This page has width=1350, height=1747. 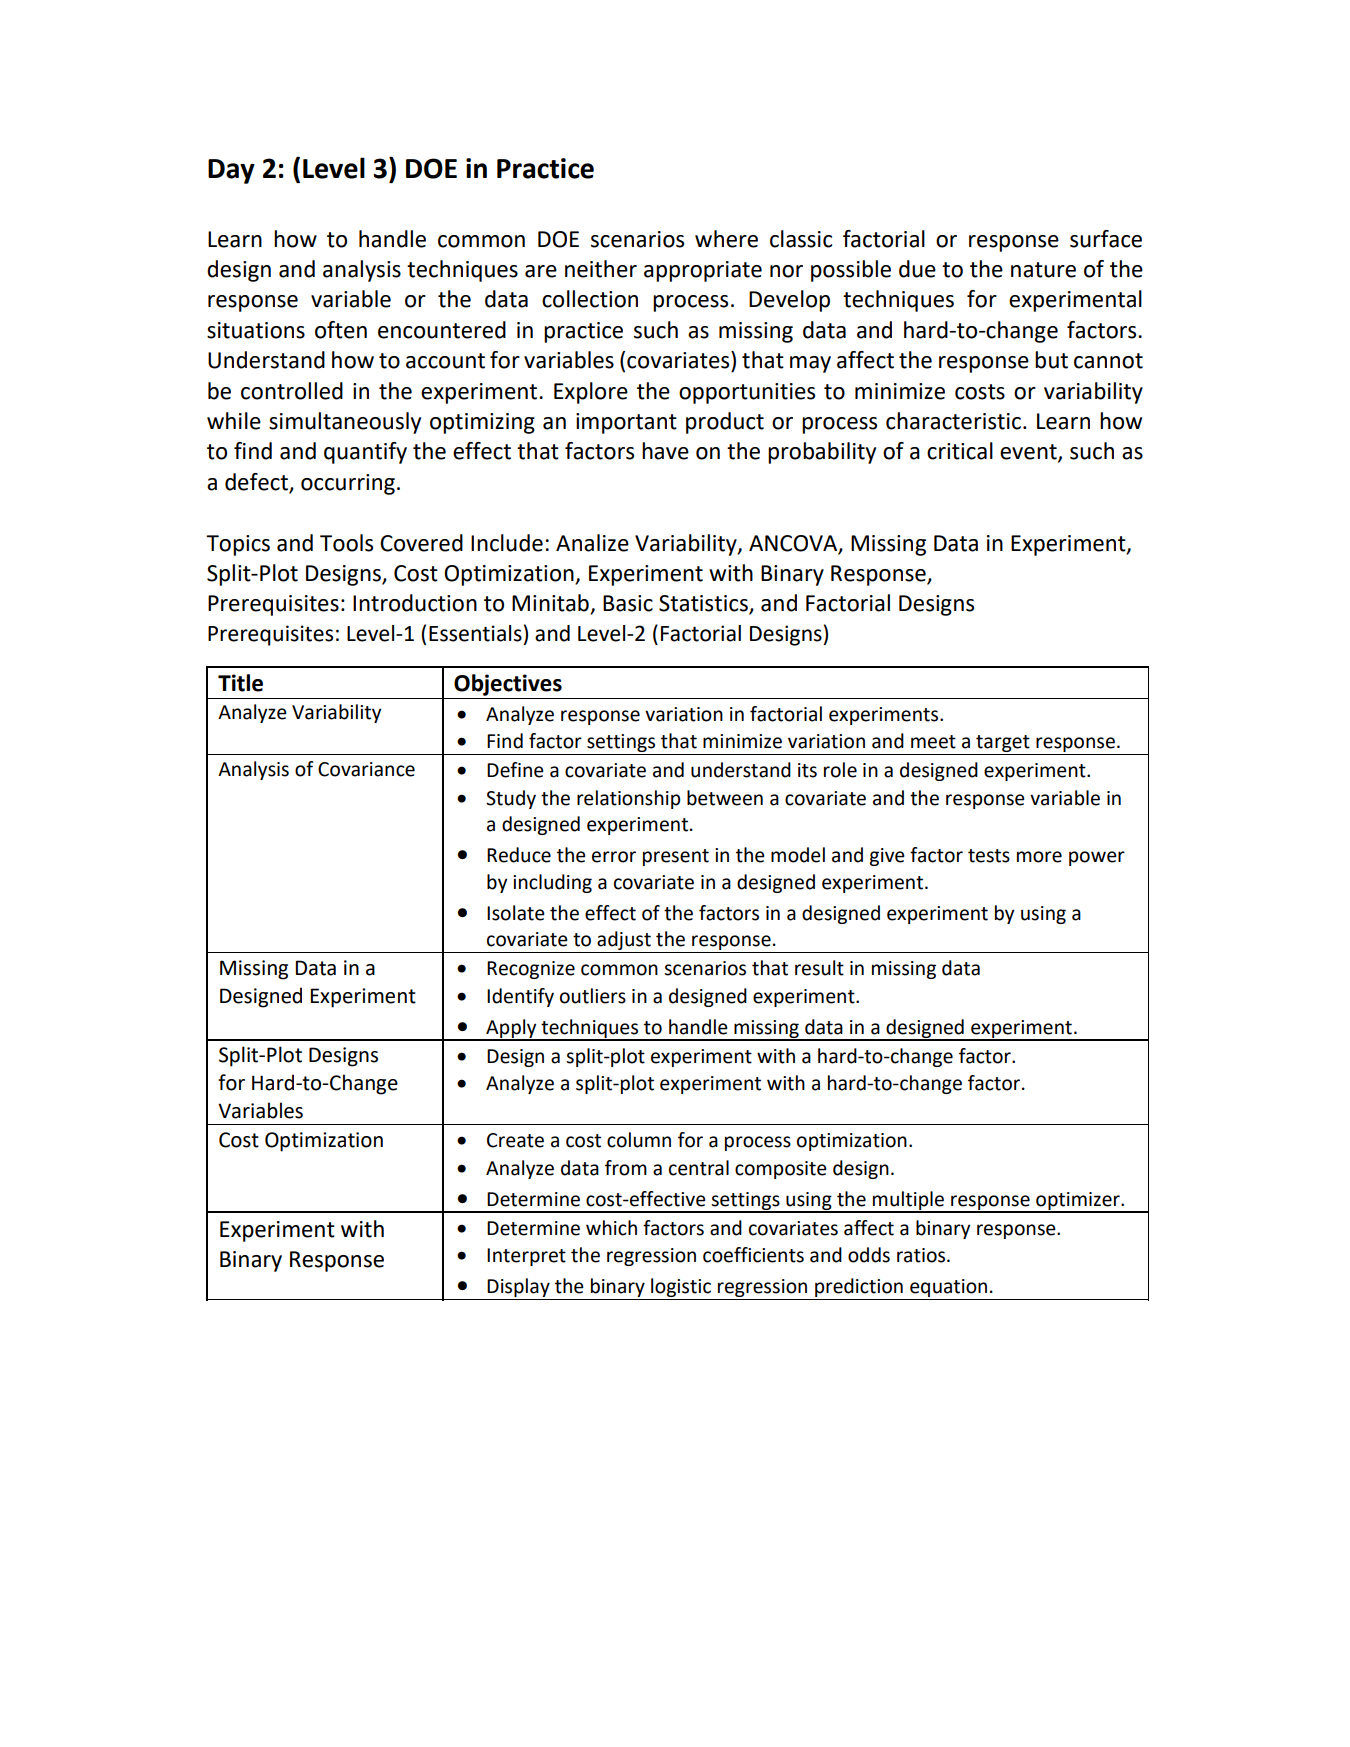 I want to click on tests, so click(x=989, y=856).
